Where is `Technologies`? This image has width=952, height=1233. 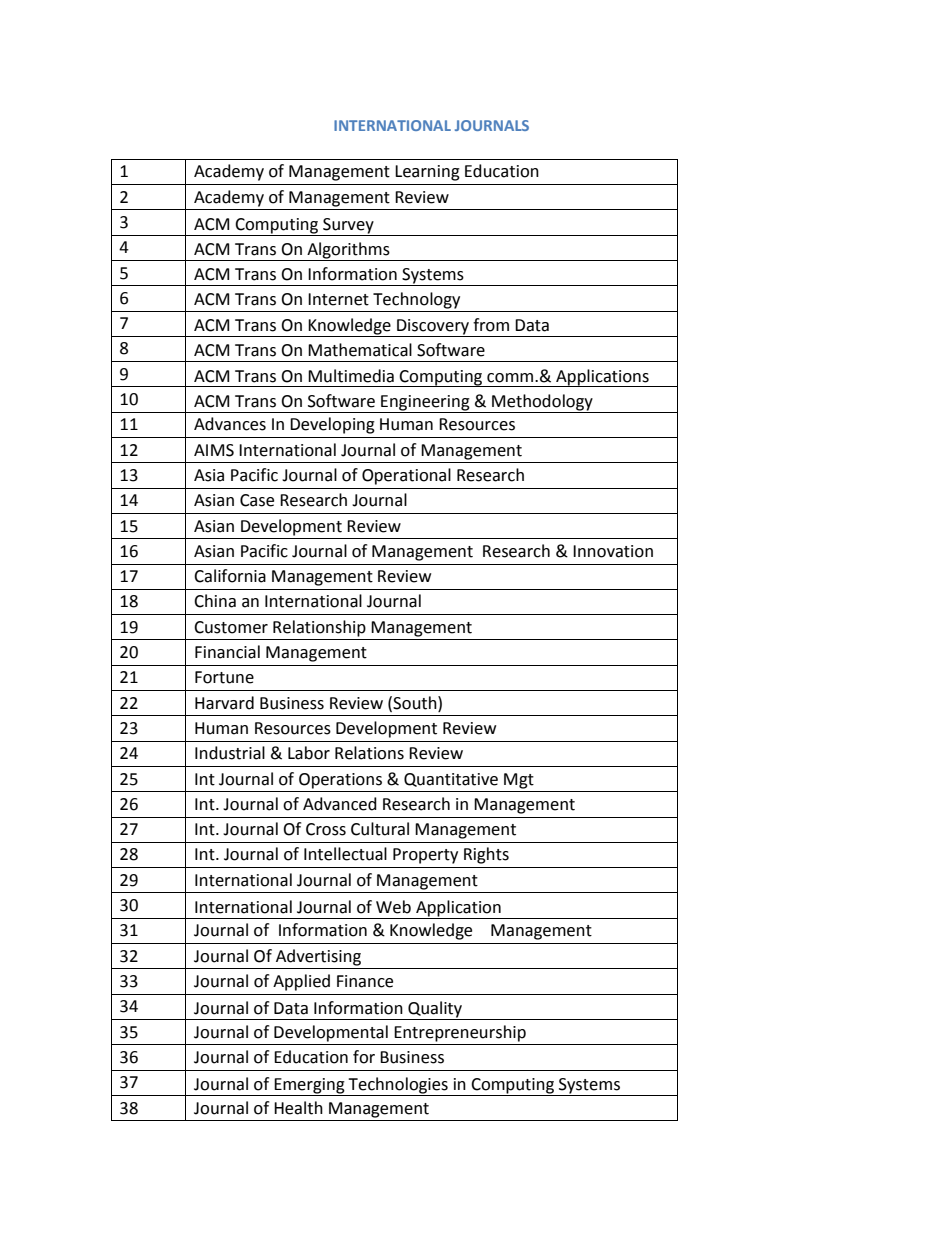 Technologies is located at coordinates (398, 1086).
